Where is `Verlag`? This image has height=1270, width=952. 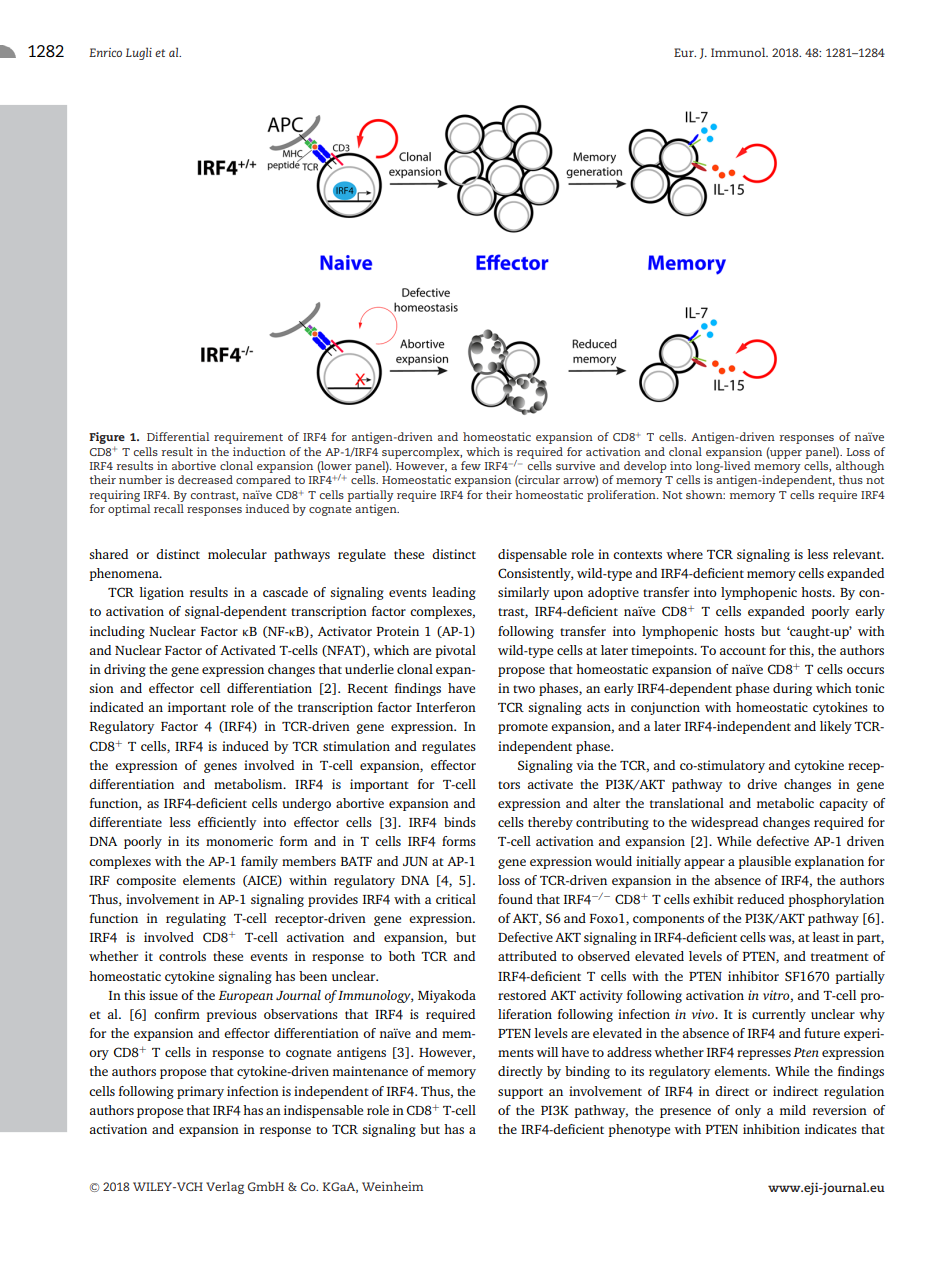 Verlag is located at coordinates (225, 1187).
